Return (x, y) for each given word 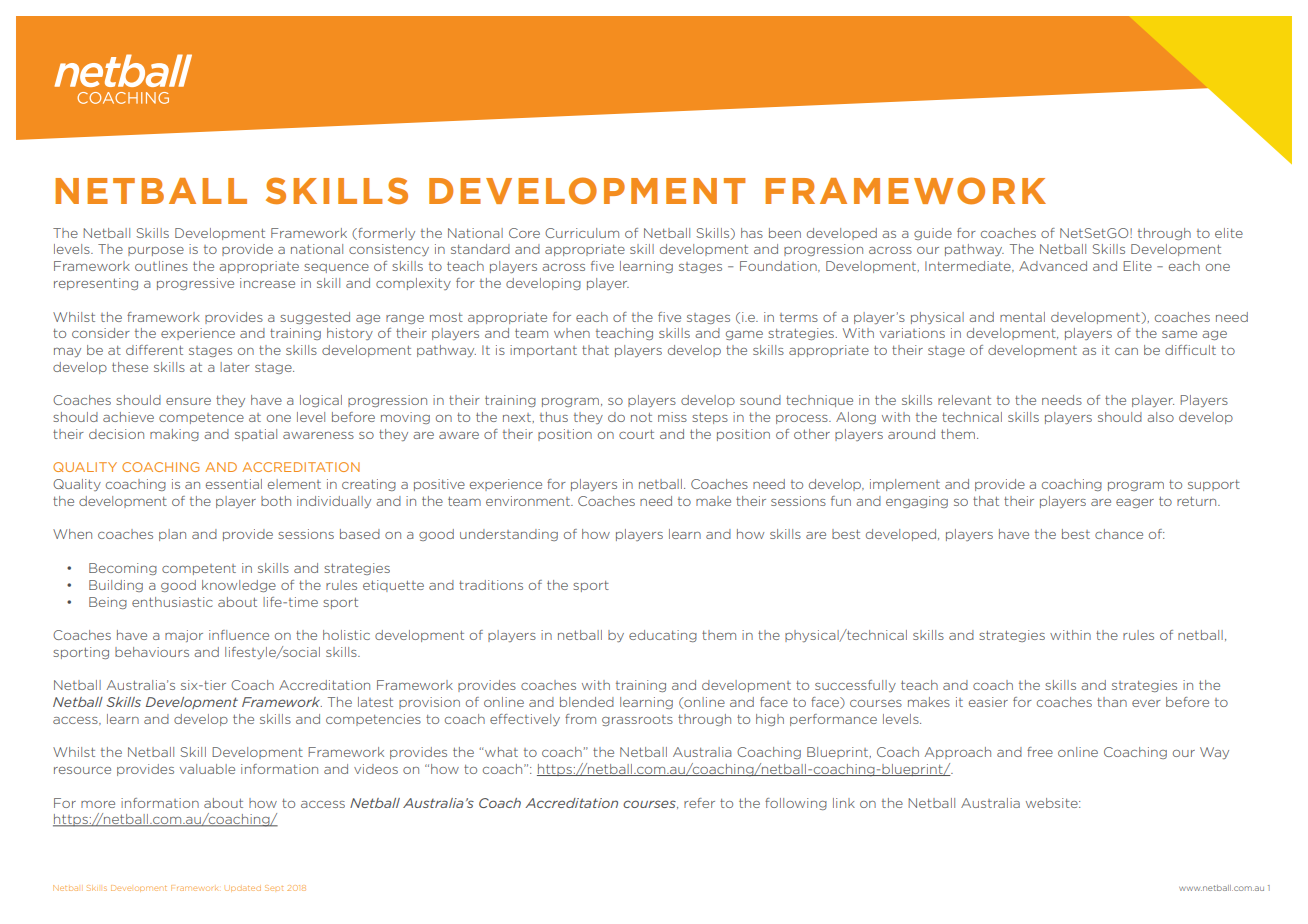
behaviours (152, 652)
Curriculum (582, 233)
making (174, 435)
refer (699, 803)
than (1112, 702)
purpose (156, 251)
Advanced (1053, 266)
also (1160, 417)
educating (663, 636)
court (636, 434)
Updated (243, 888)
